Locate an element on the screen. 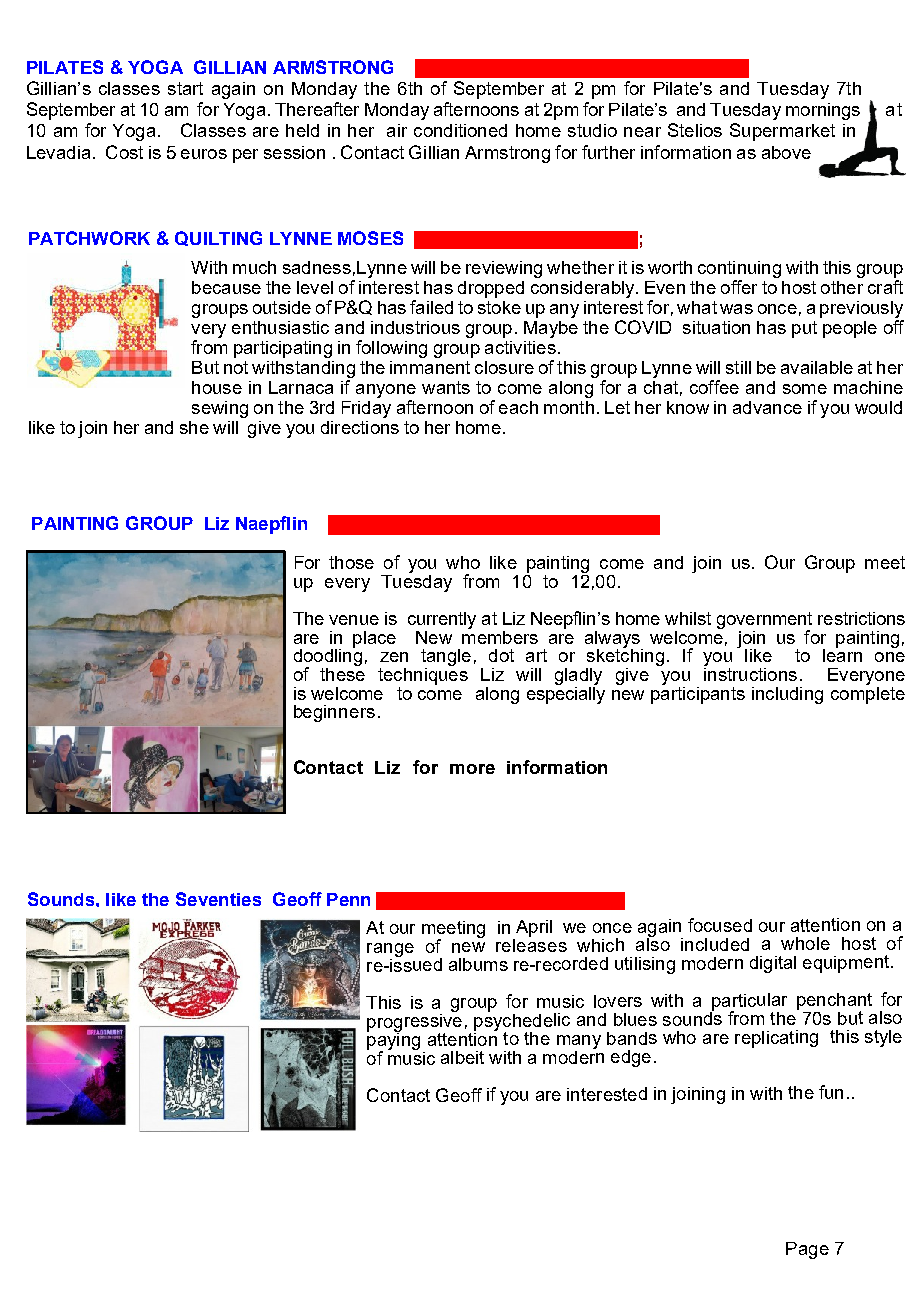  dot is located at coordinates (501, 655).
